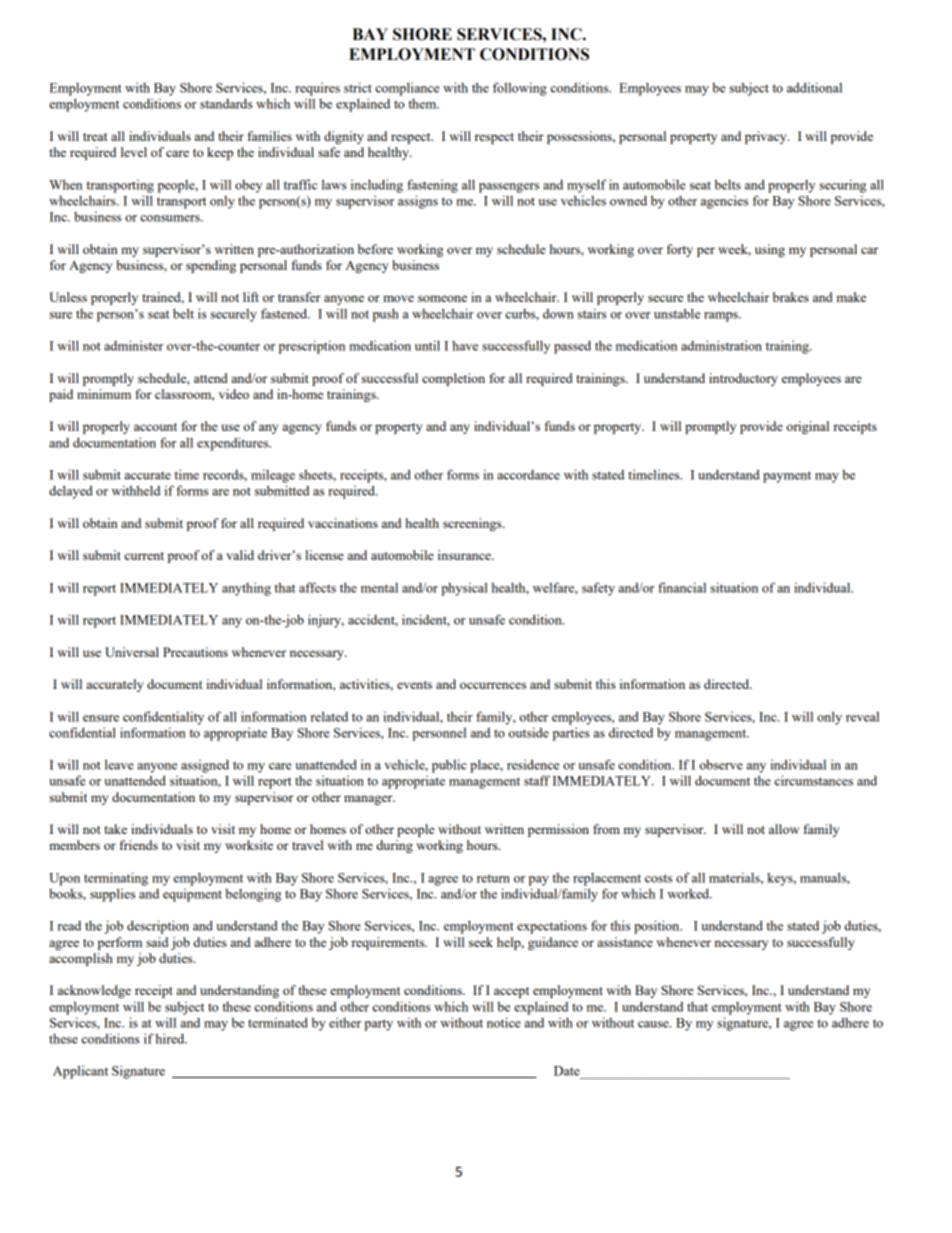 The height and width of the screenshot is (1233, 952). I want to click on level, so click(134, 152).
